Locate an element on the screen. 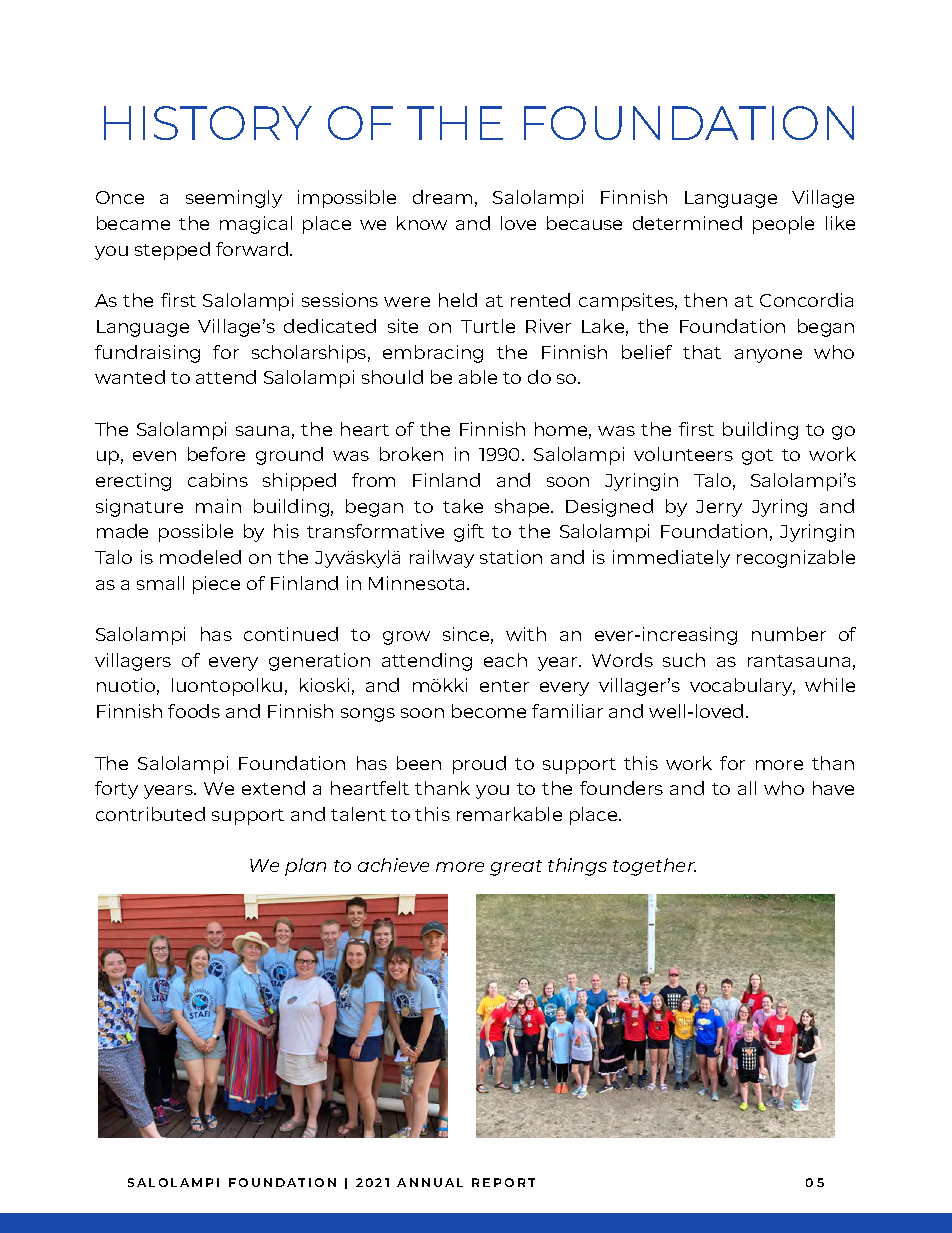 This screenshot has height=1233, width=952. dream is located at coordinates (442, 197).
